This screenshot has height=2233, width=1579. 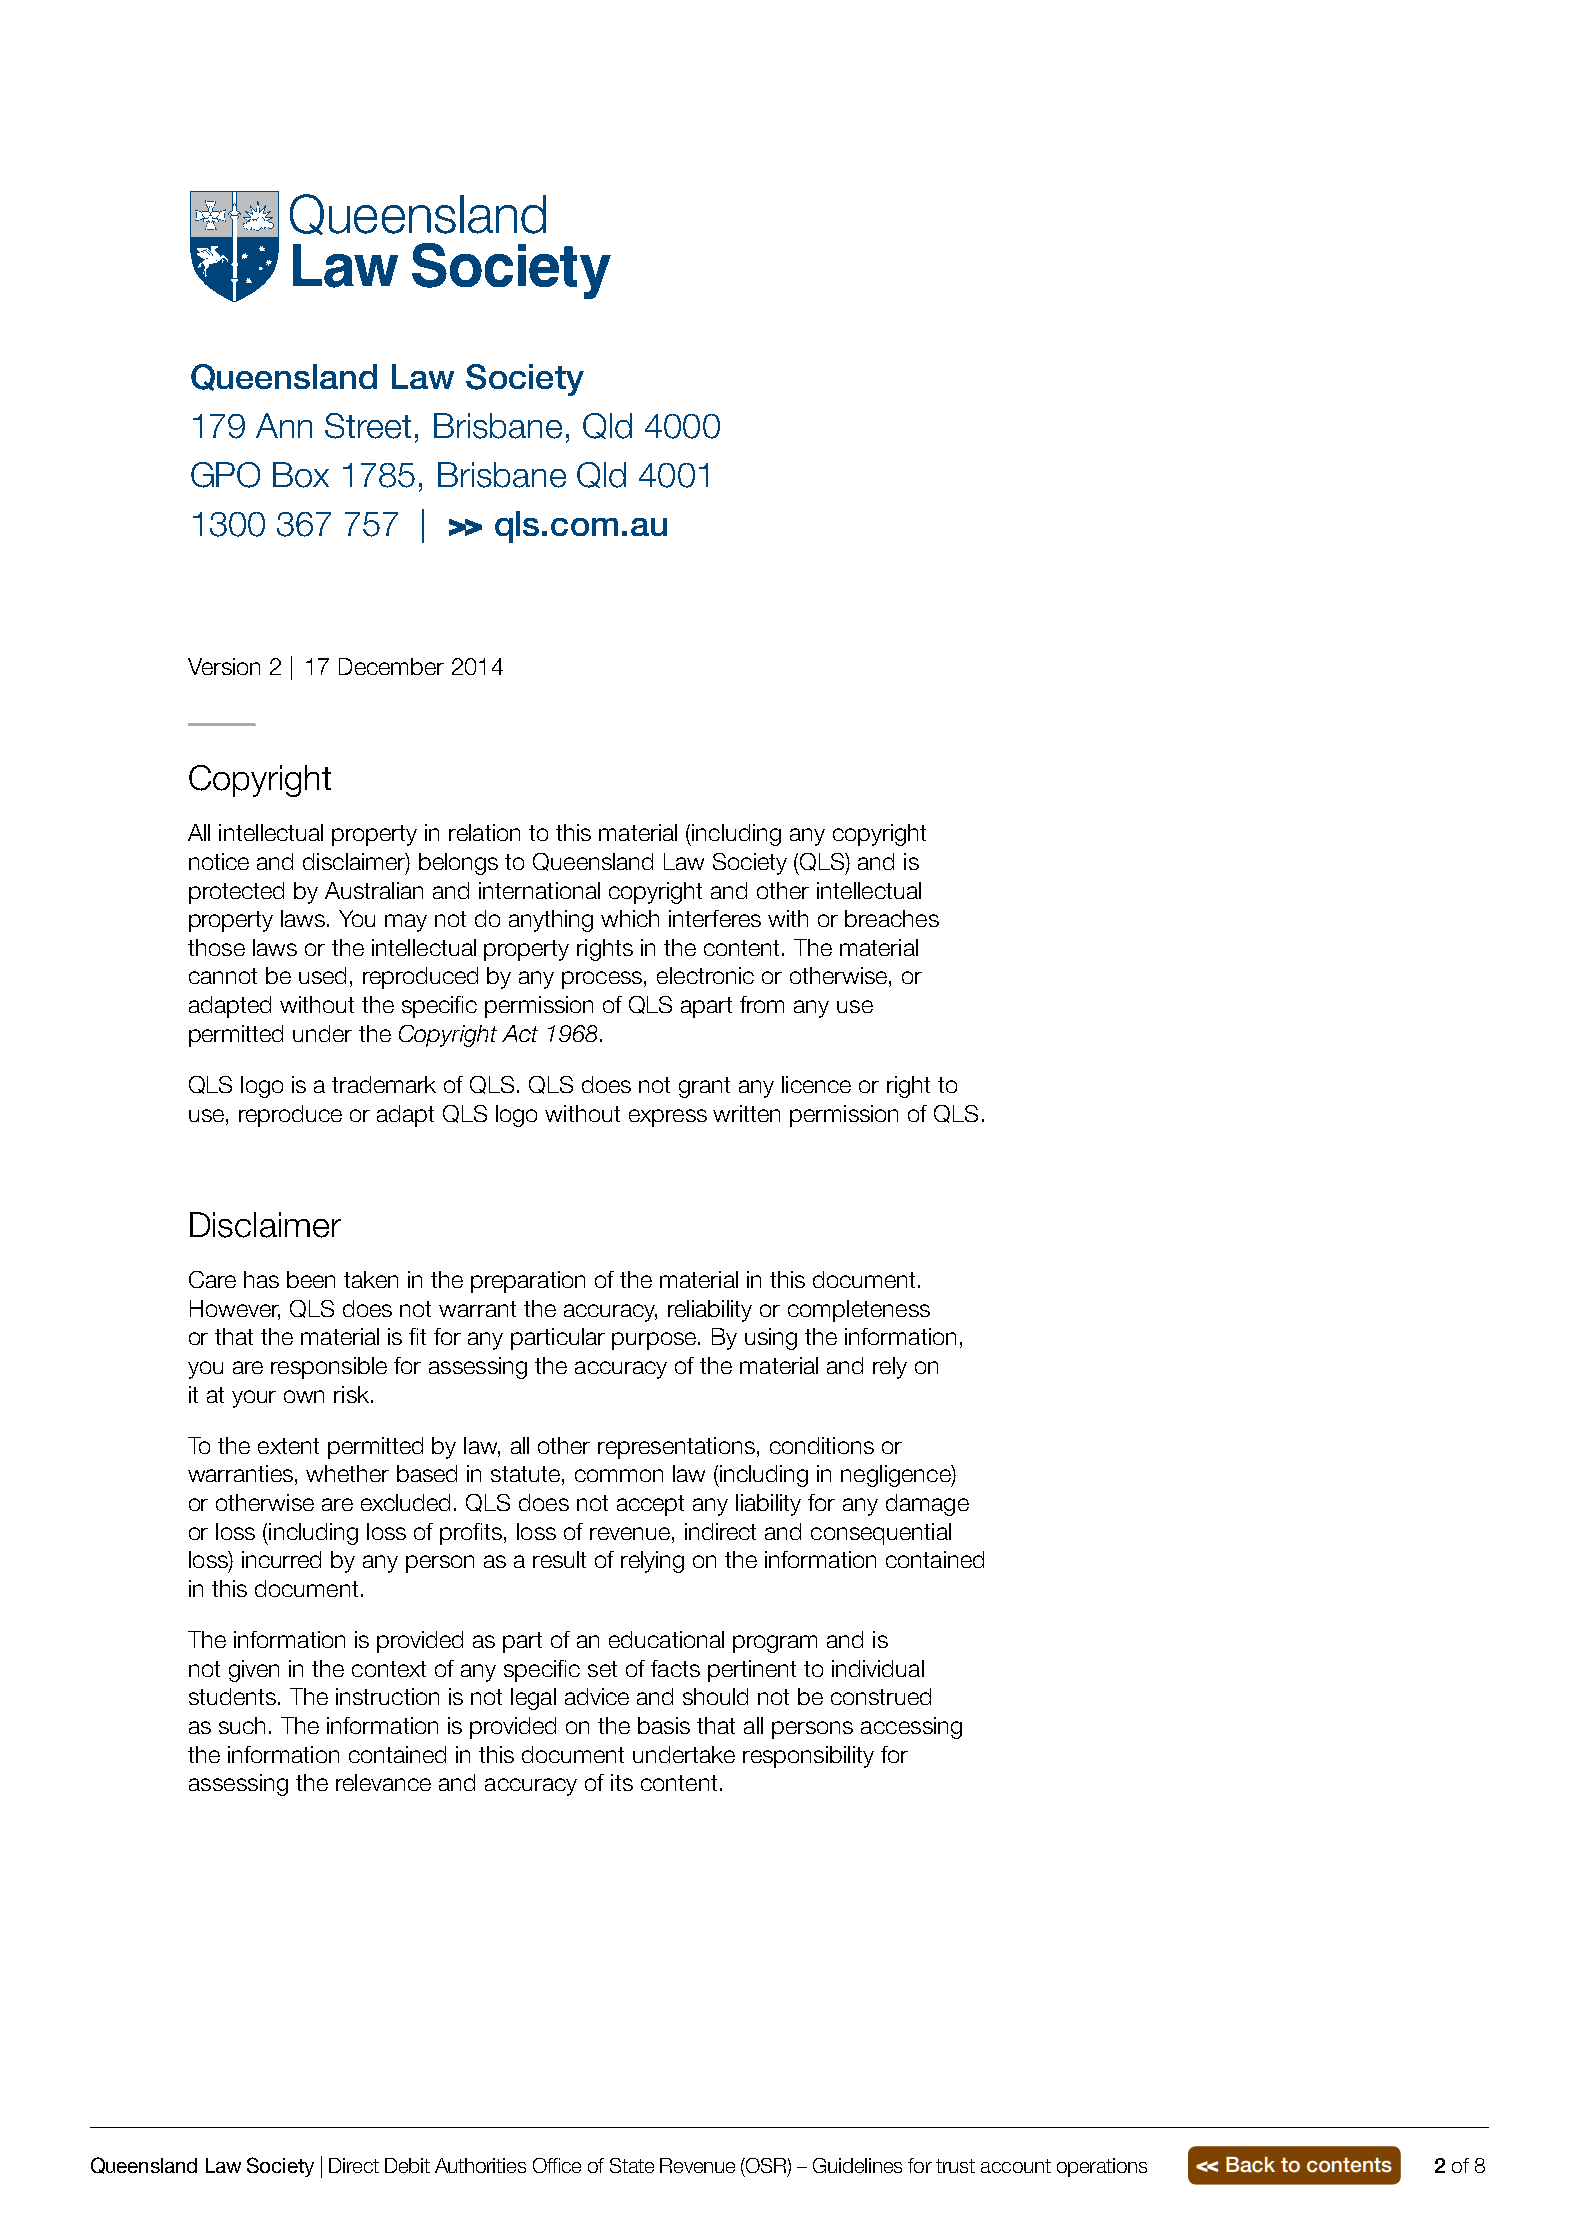 I want to click on Street, so click(x=368, y=426).
